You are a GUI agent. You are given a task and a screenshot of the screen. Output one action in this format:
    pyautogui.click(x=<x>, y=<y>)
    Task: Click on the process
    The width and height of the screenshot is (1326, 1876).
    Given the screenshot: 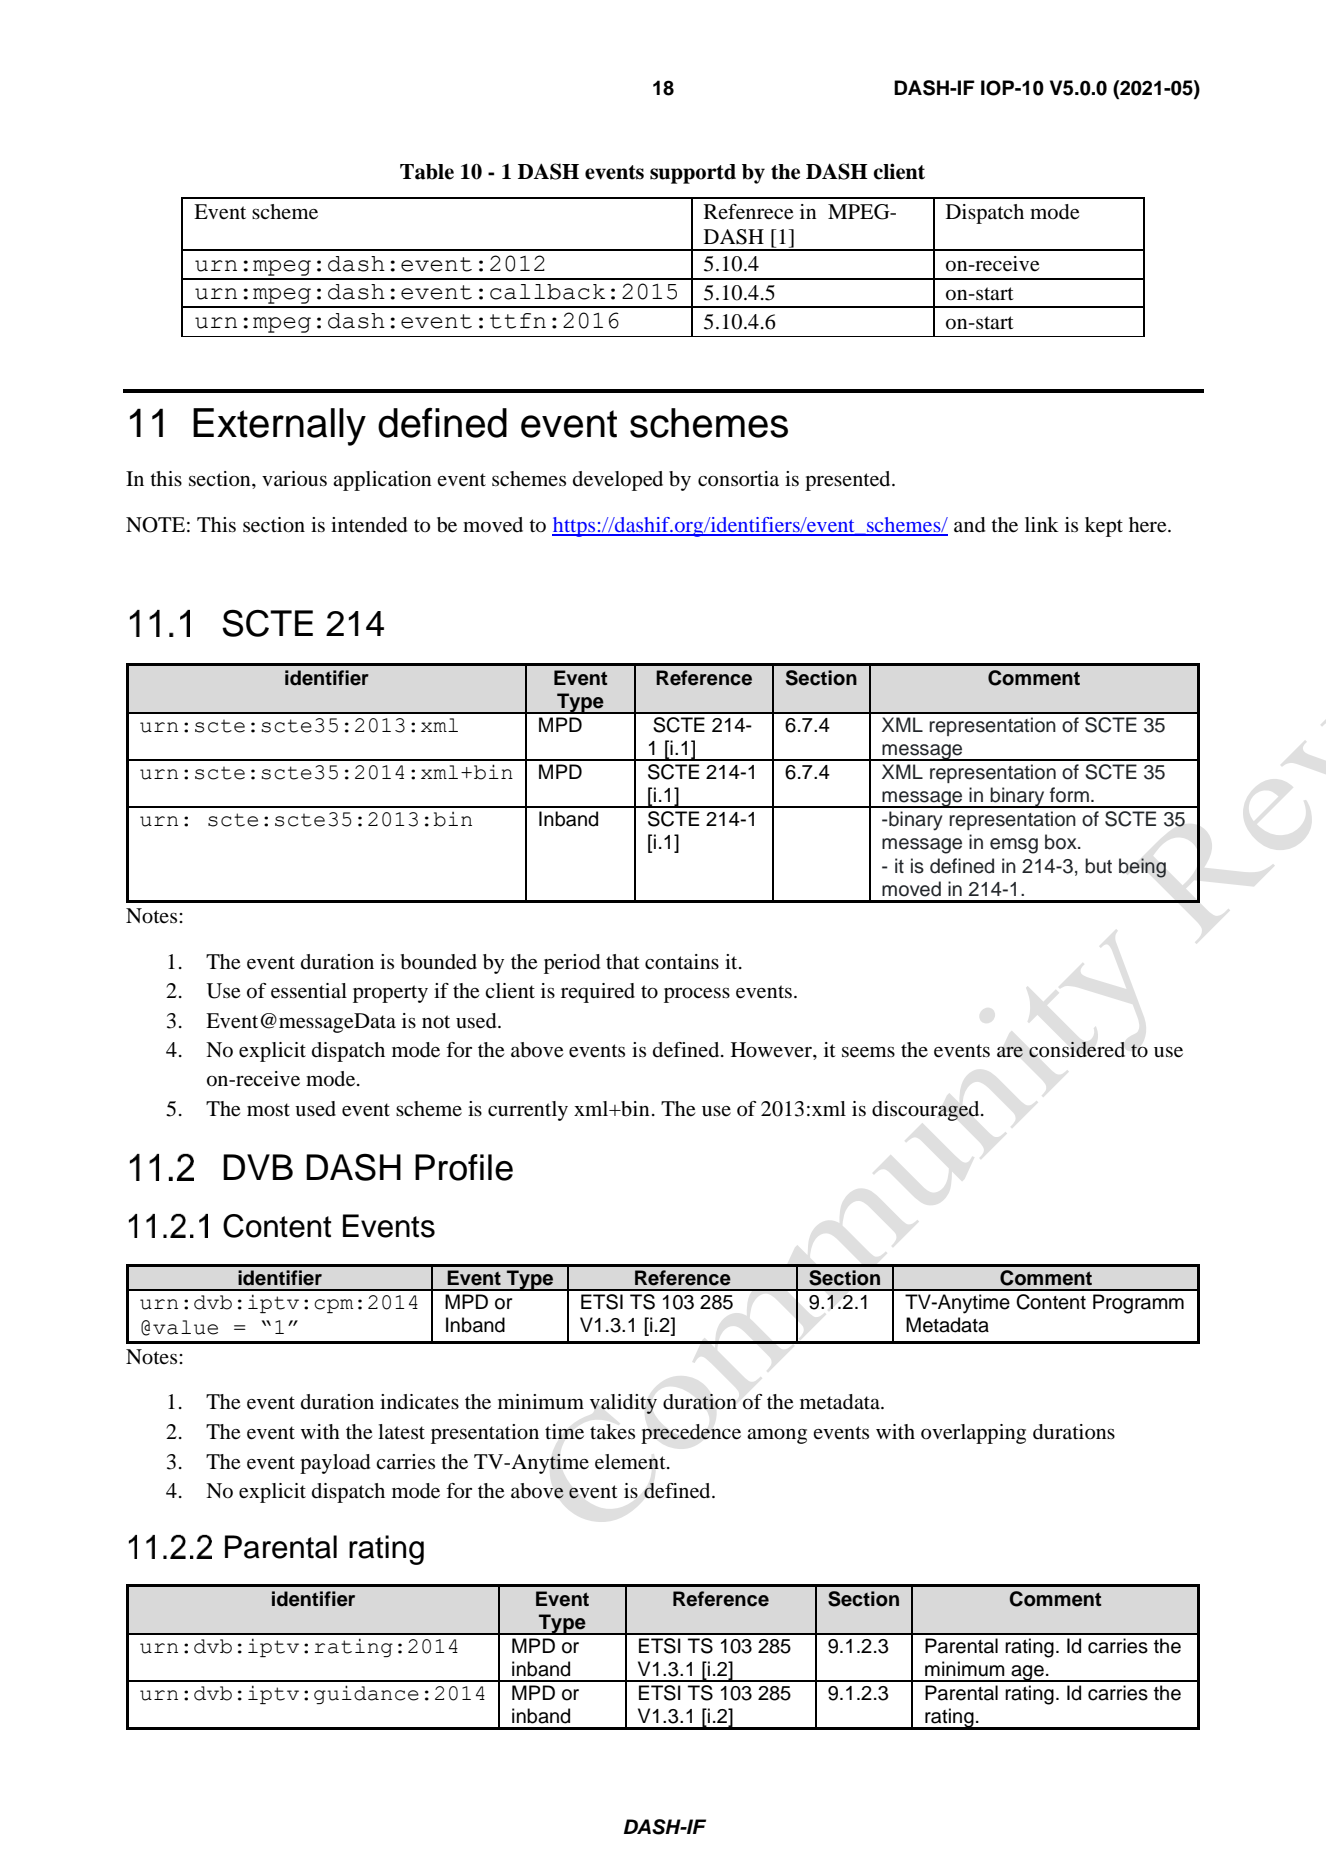 What is the action you would take?
    pyautogui.click(x=697, y=995)
